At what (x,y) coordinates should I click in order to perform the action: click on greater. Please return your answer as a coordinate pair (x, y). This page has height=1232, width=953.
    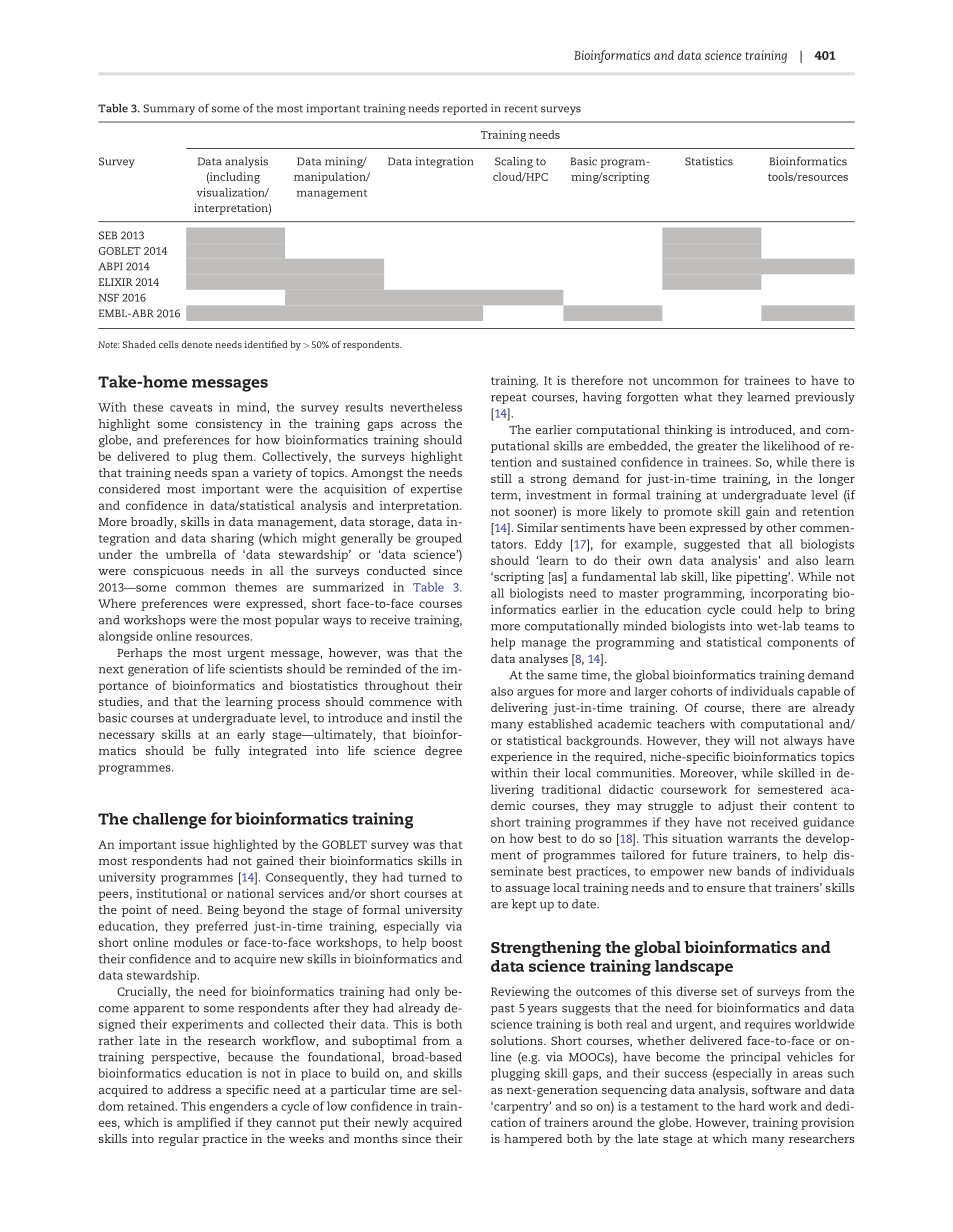
    Looking at the image, I should click on (717, 448).
